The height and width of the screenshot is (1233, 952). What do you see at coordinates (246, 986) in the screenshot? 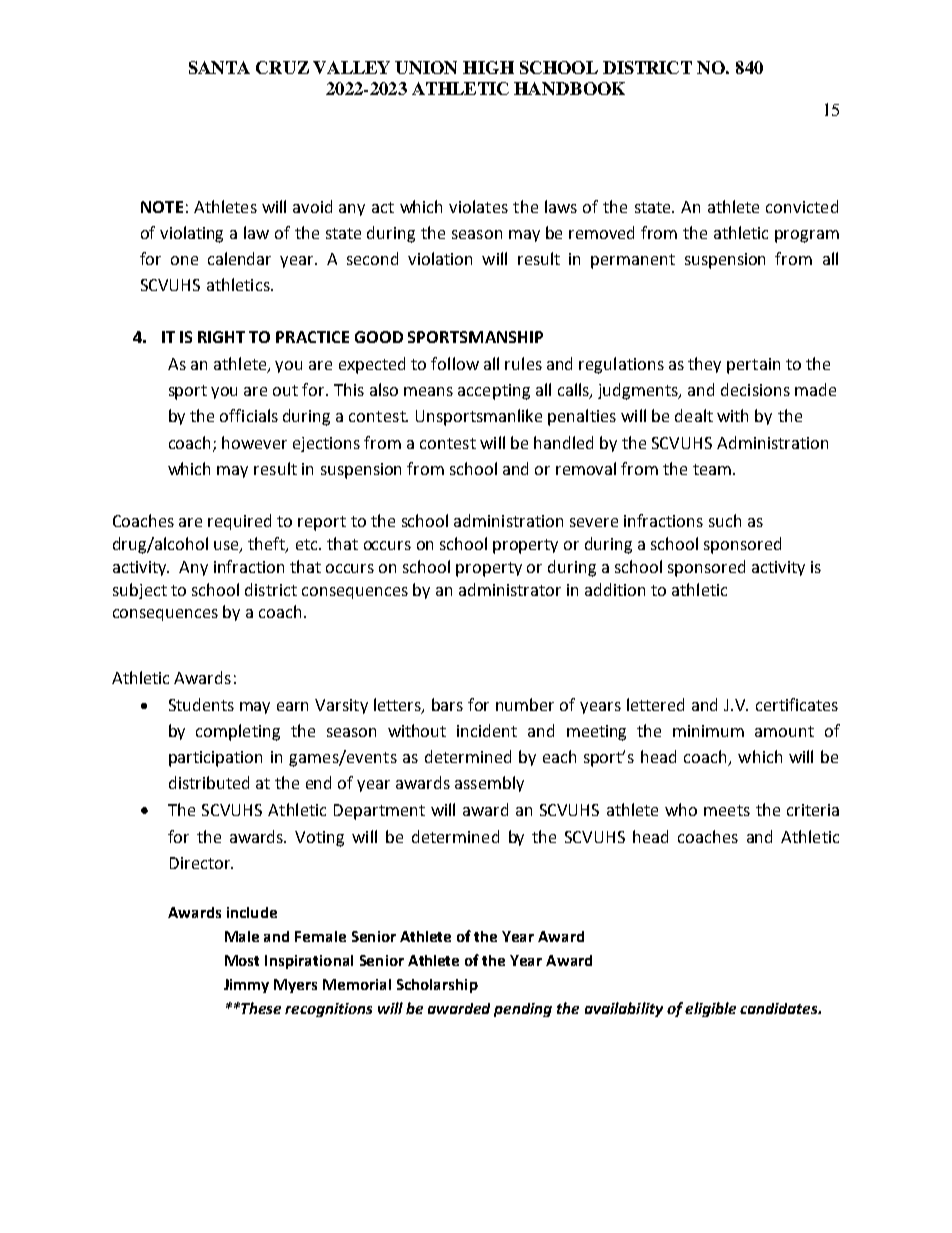
I see `Jimmy` at bounding box center [246, 986].
